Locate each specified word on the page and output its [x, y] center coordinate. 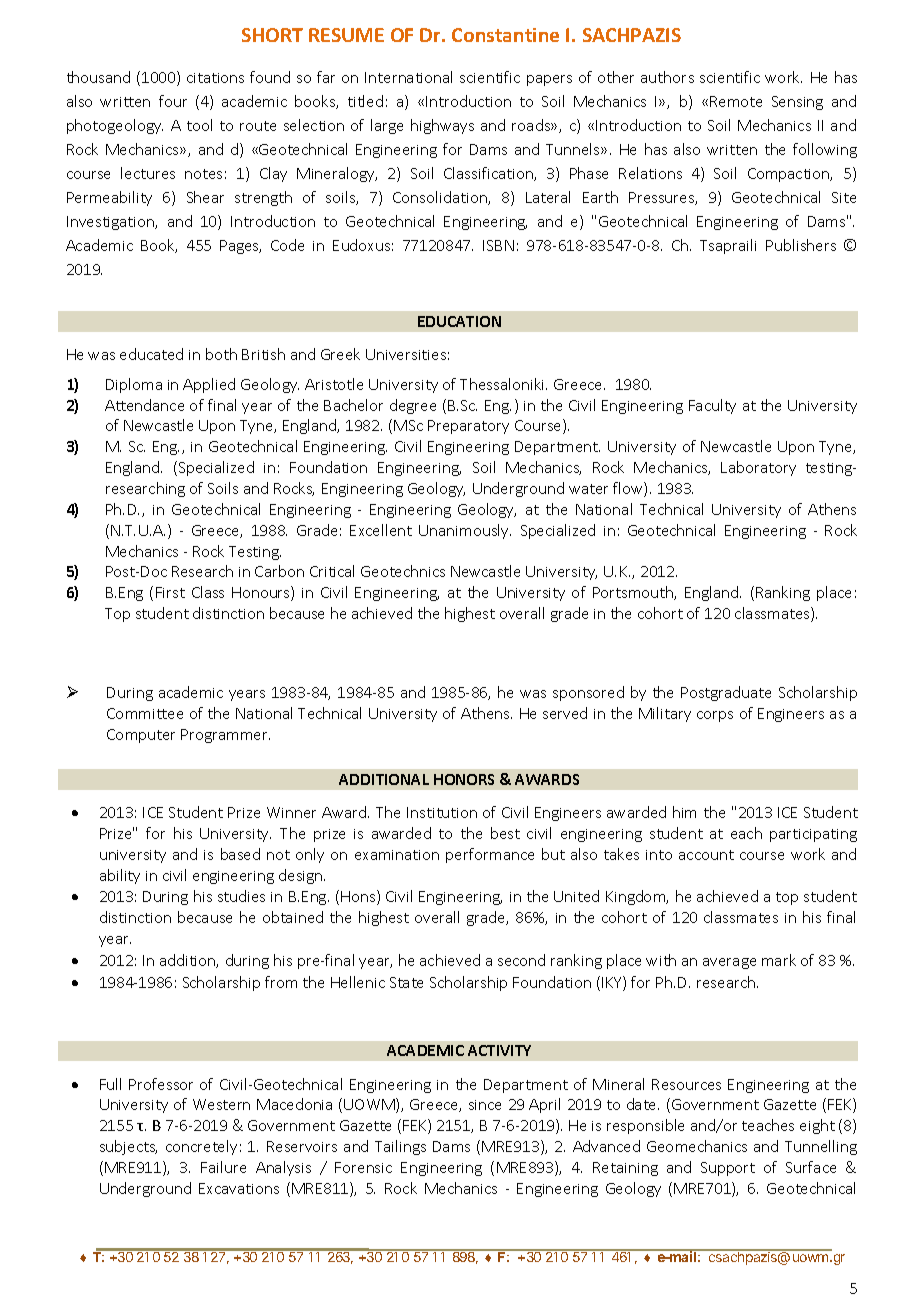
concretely [201, 1147]
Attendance [144, 405]
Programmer [225, 736]
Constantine [505, 35]
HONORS [464, 779]
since [485, 1105]
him [684, 812]
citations [215, 78]
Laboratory [758, 468]
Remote [736, 101]
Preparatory [468, 427]
